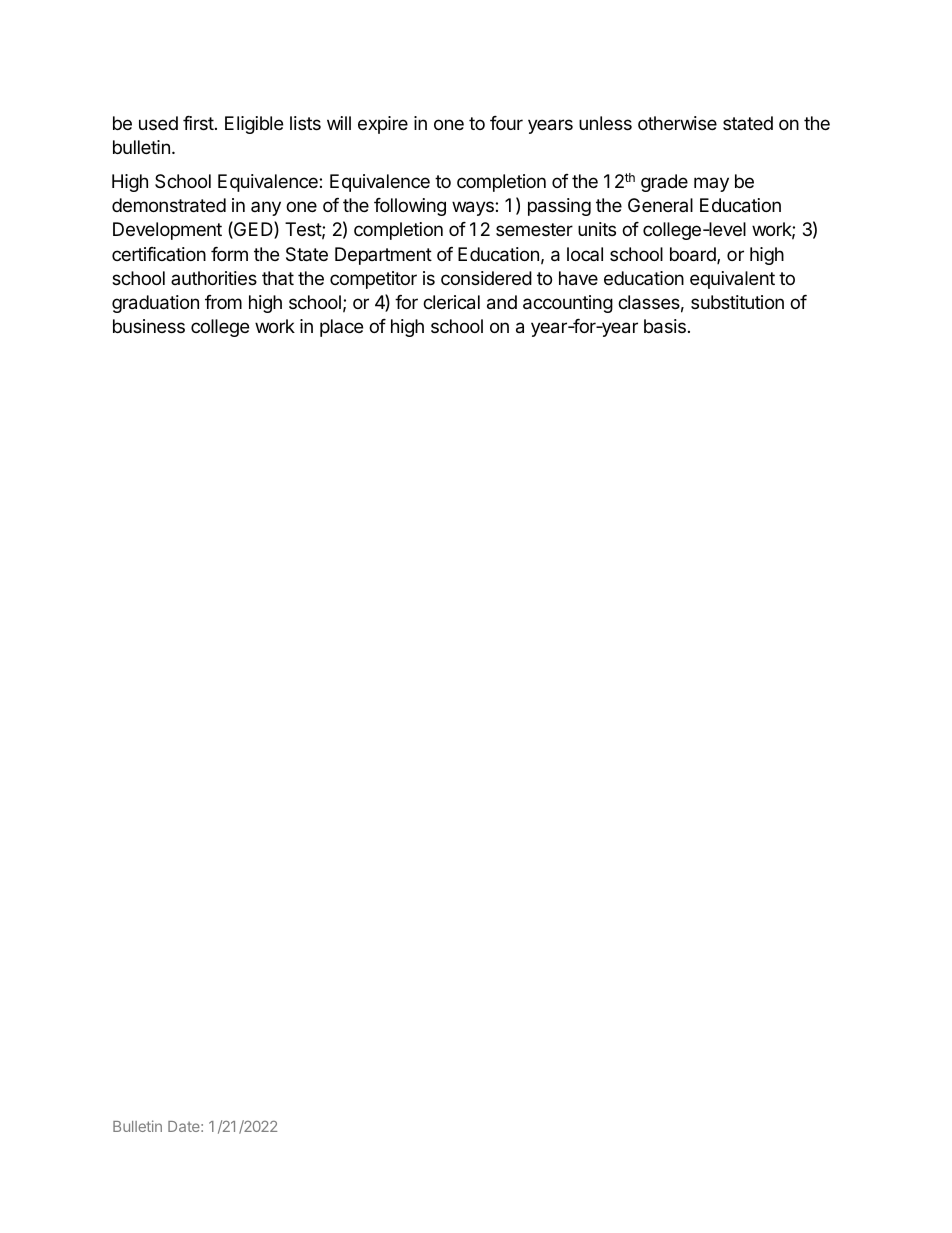 This screenshot has height=1233, width=952. What do you see at coordinates (169, 205) in the screenshot?
I see `demonstrated` at bounding box center [169, 205].
